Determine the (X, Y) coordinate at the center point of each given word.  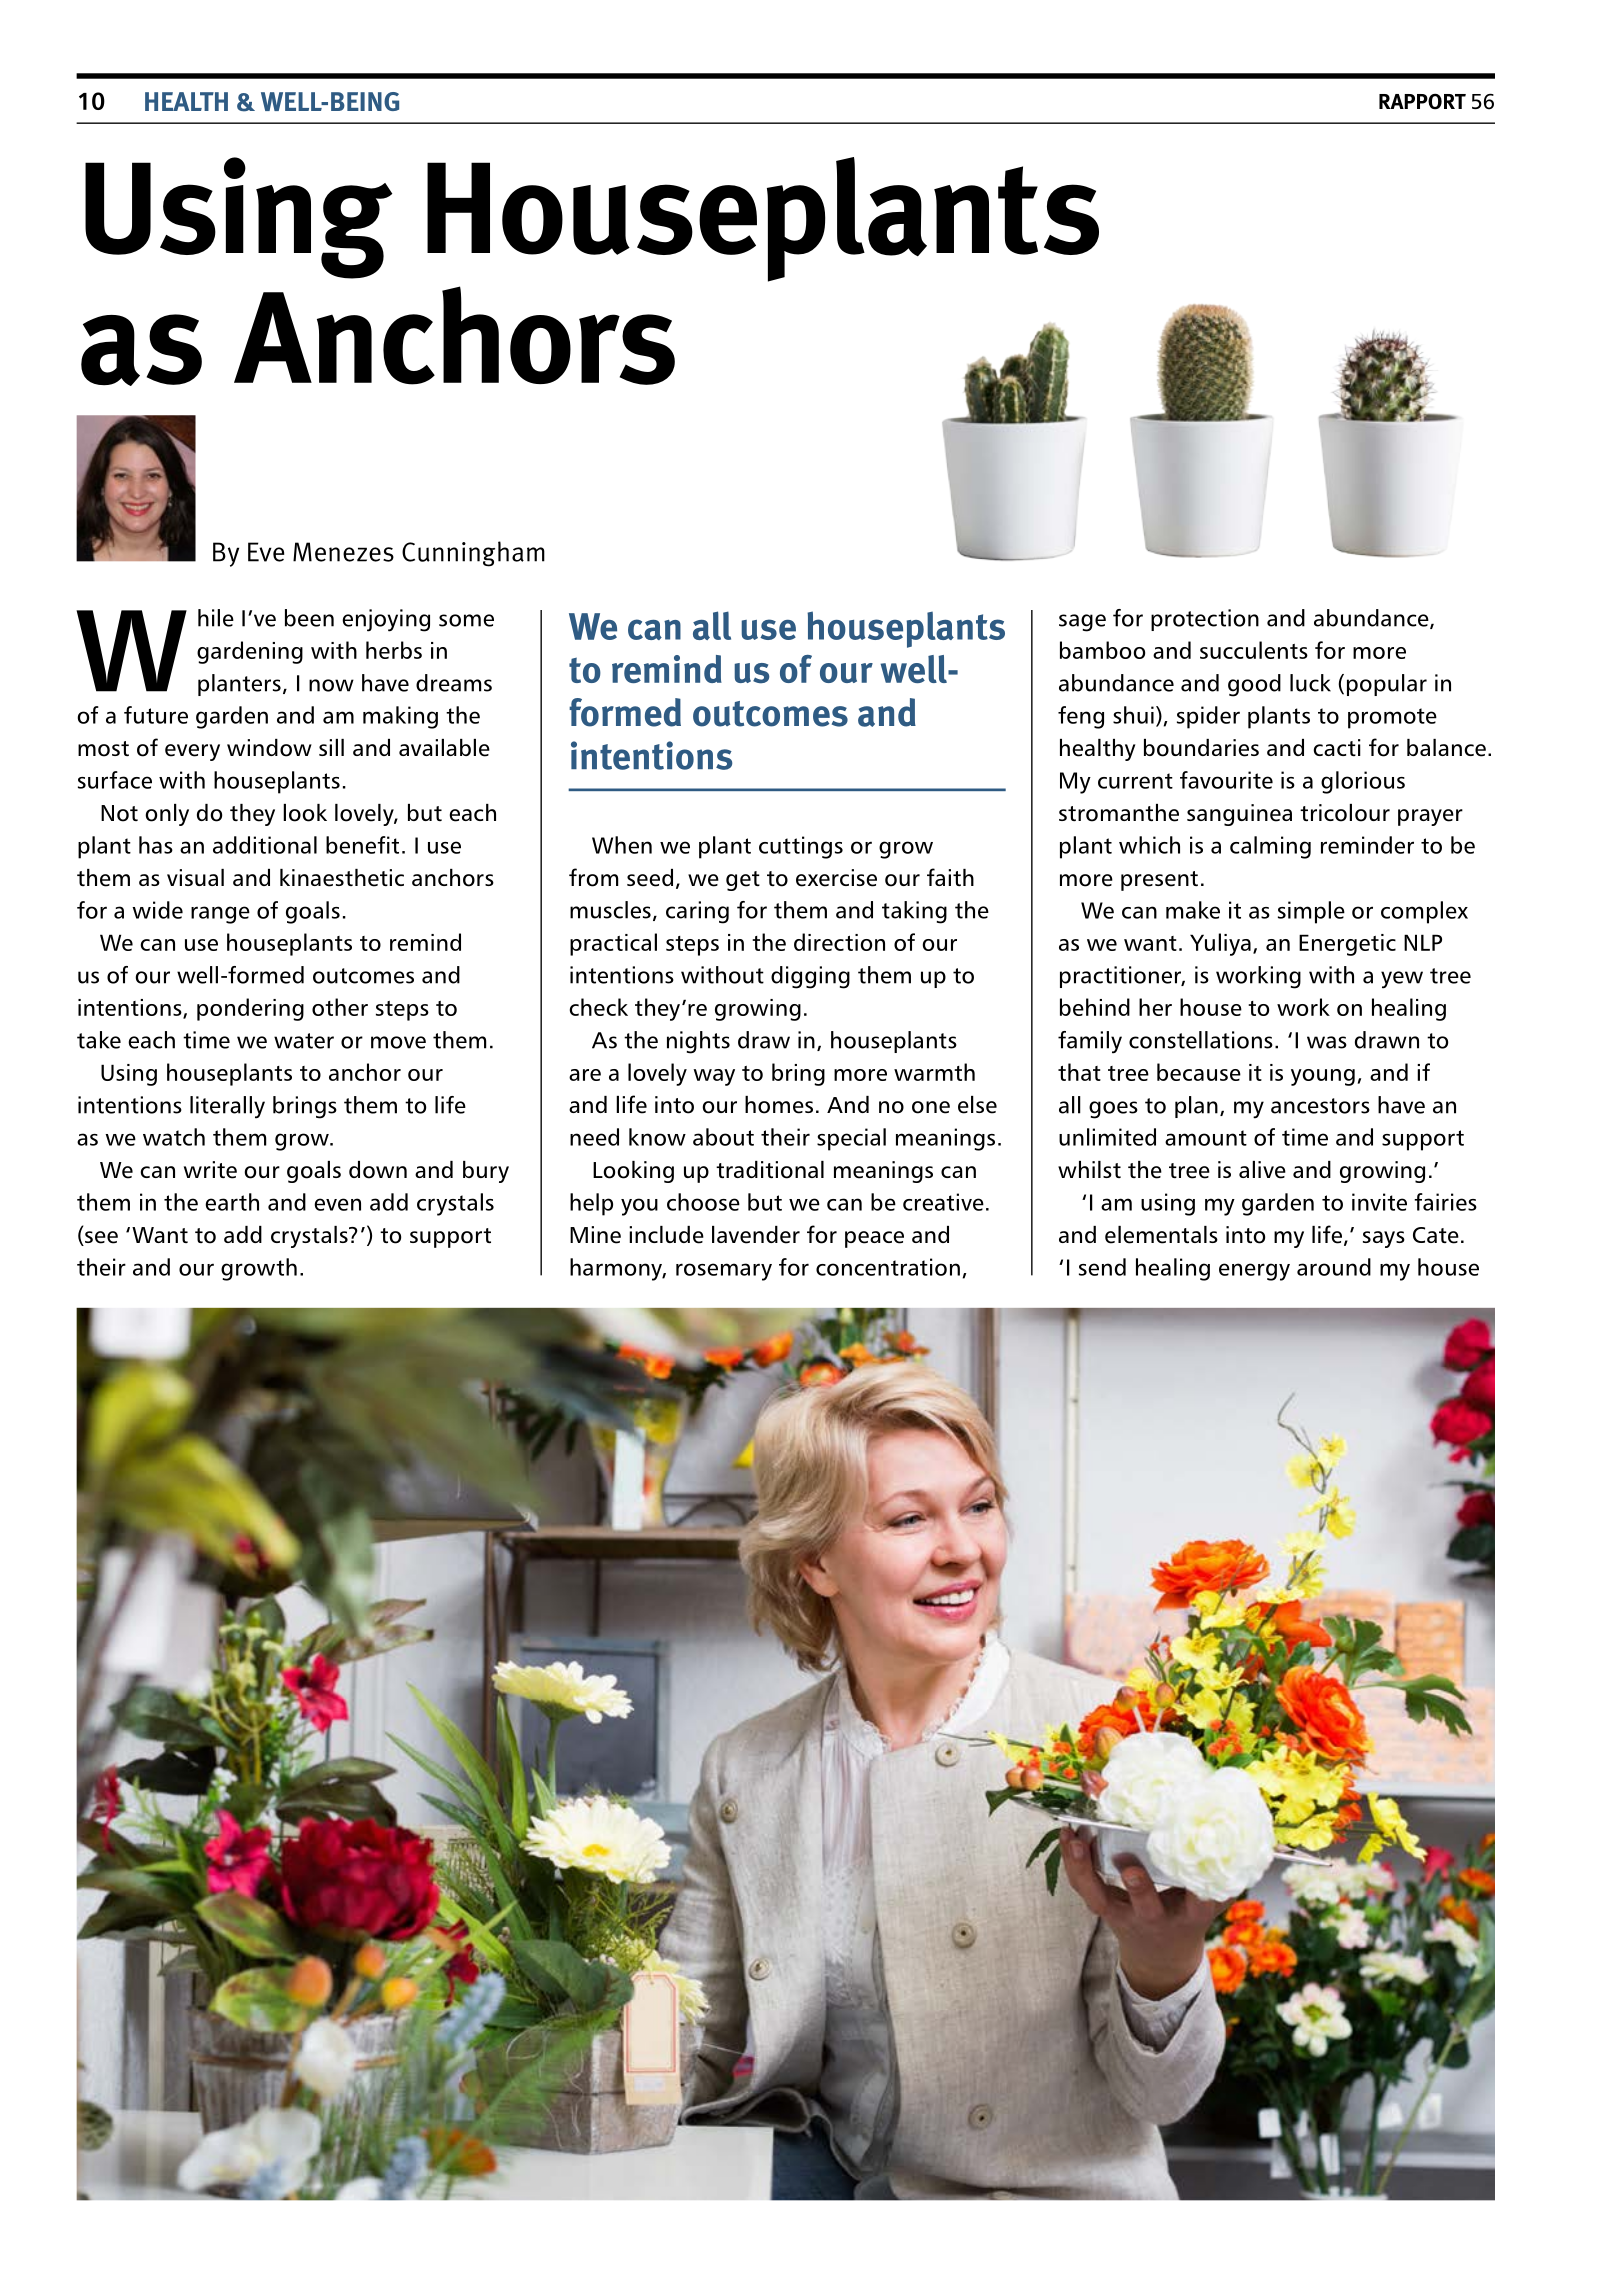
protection (1205, 620)
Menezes (343, 552)
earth (232, 1202)
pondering (250, 1009)
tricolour (1345, 813)
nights (698, 1042)
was (1327, 1042)
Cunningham (473, 554)
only (167, 815)
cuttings (801, 847)
